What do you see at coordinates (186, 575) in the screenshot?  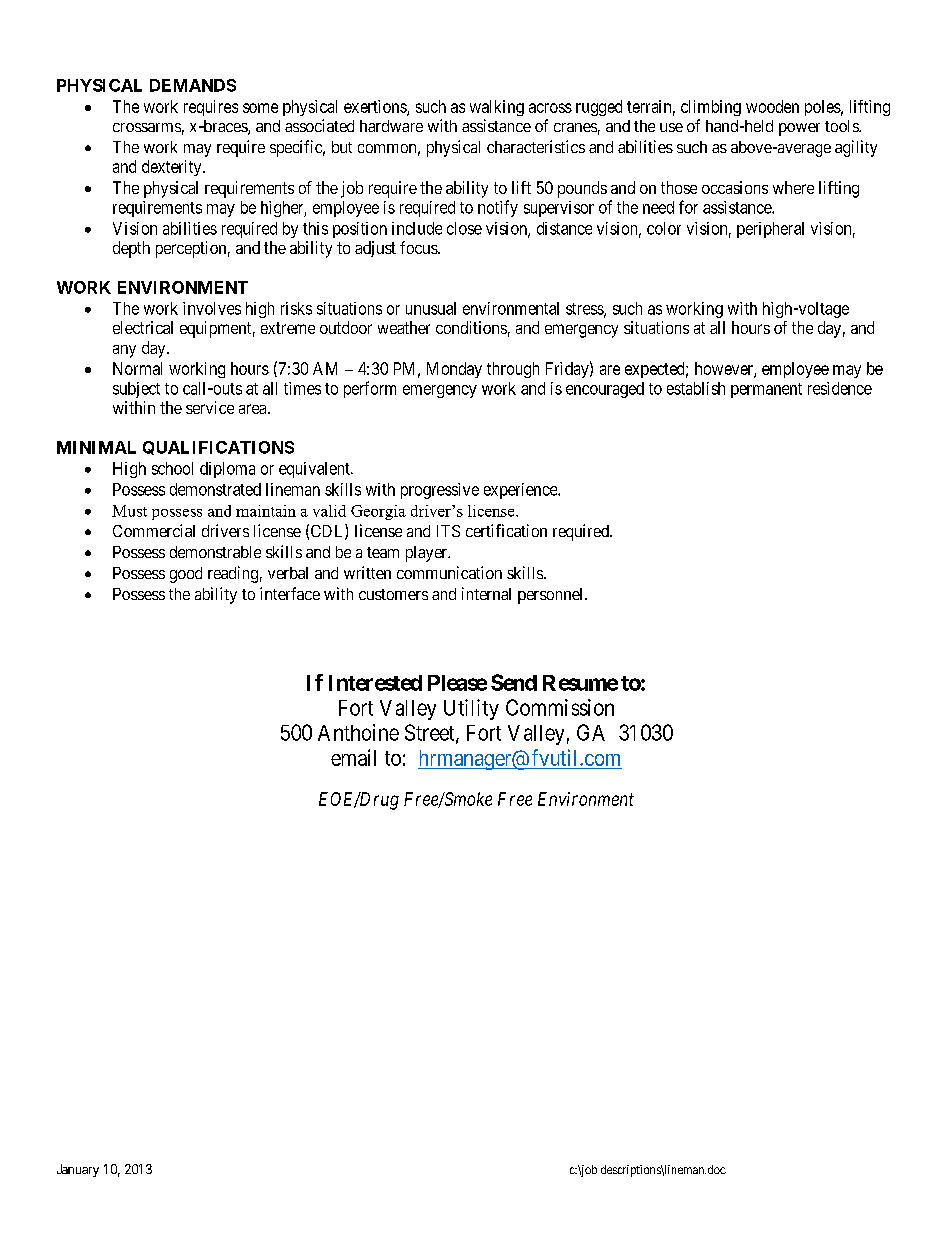 I see `good` at bounding box center [186, 575].
